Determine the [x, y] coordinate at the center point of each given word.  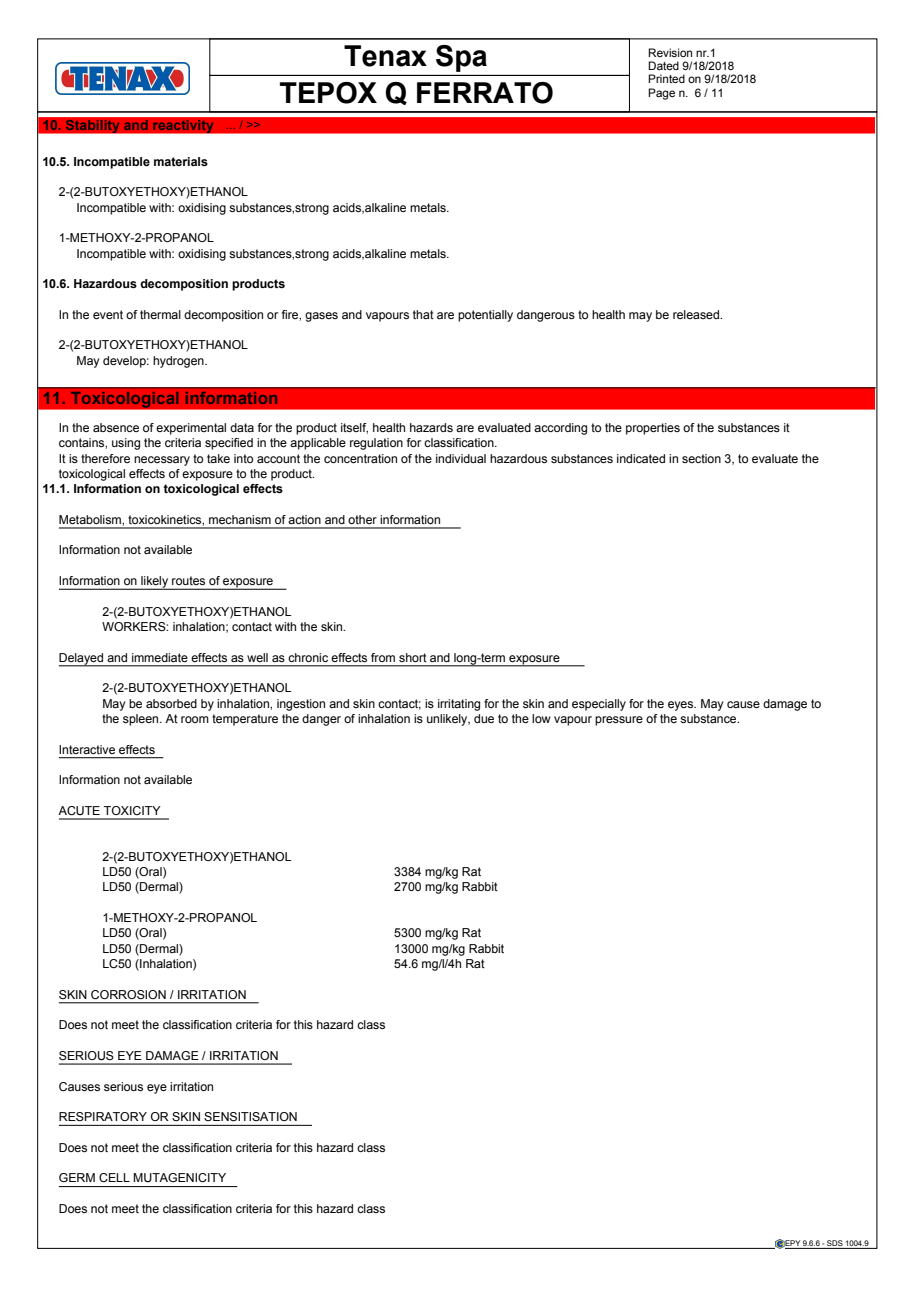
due [484, 718]
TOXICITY [132, 810]
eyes [682, 706]
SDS [835, 1243]
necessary [162, 461]
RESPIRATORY [103, 1116]
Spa [461, 58]
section [701, 458]
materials [181, 161]
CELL [114, 1177]
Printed [666, 78]
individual [461, 458]
